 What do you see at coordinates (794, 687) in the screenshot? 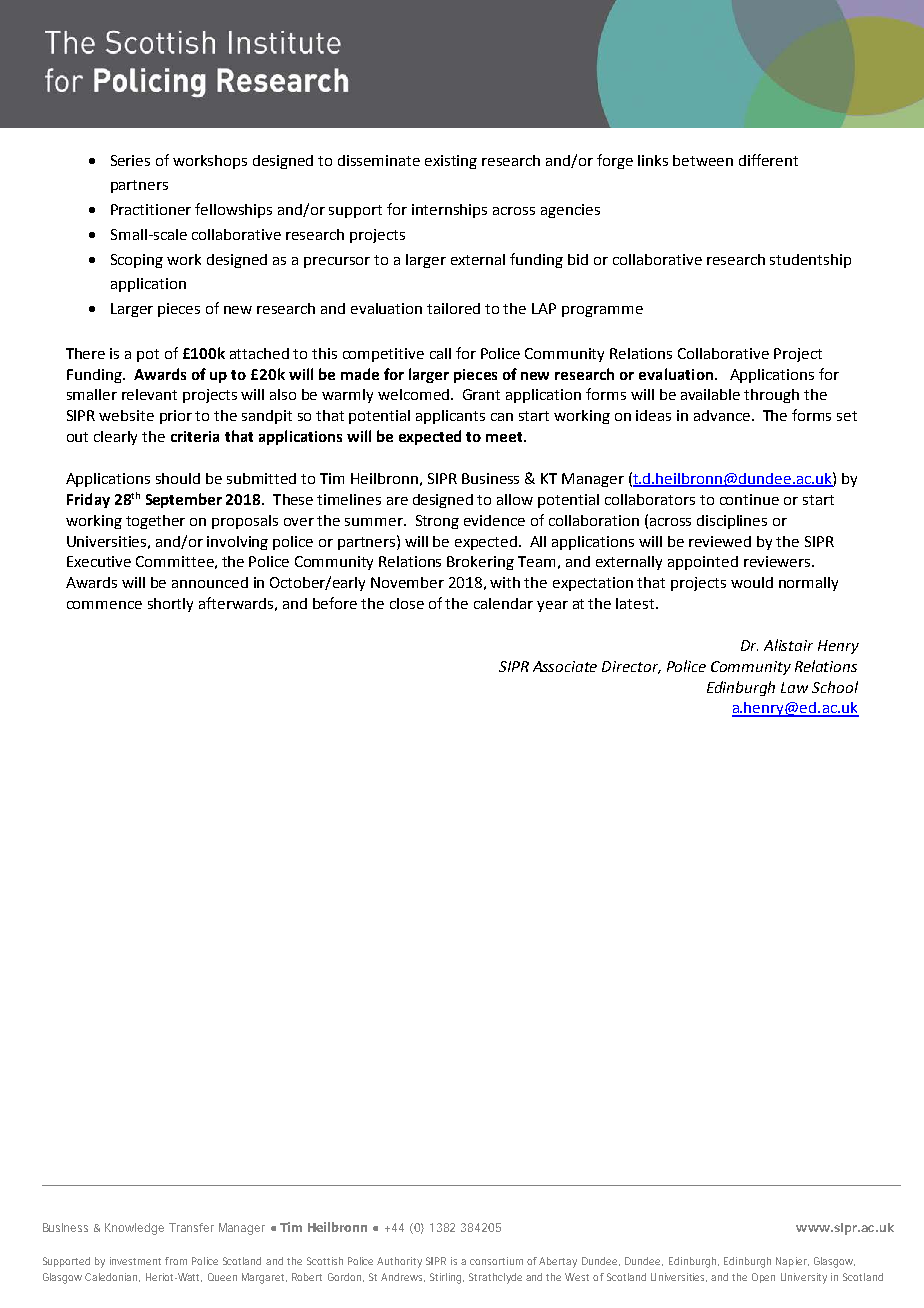
I see `Law` at bounding box center [794, 687].
